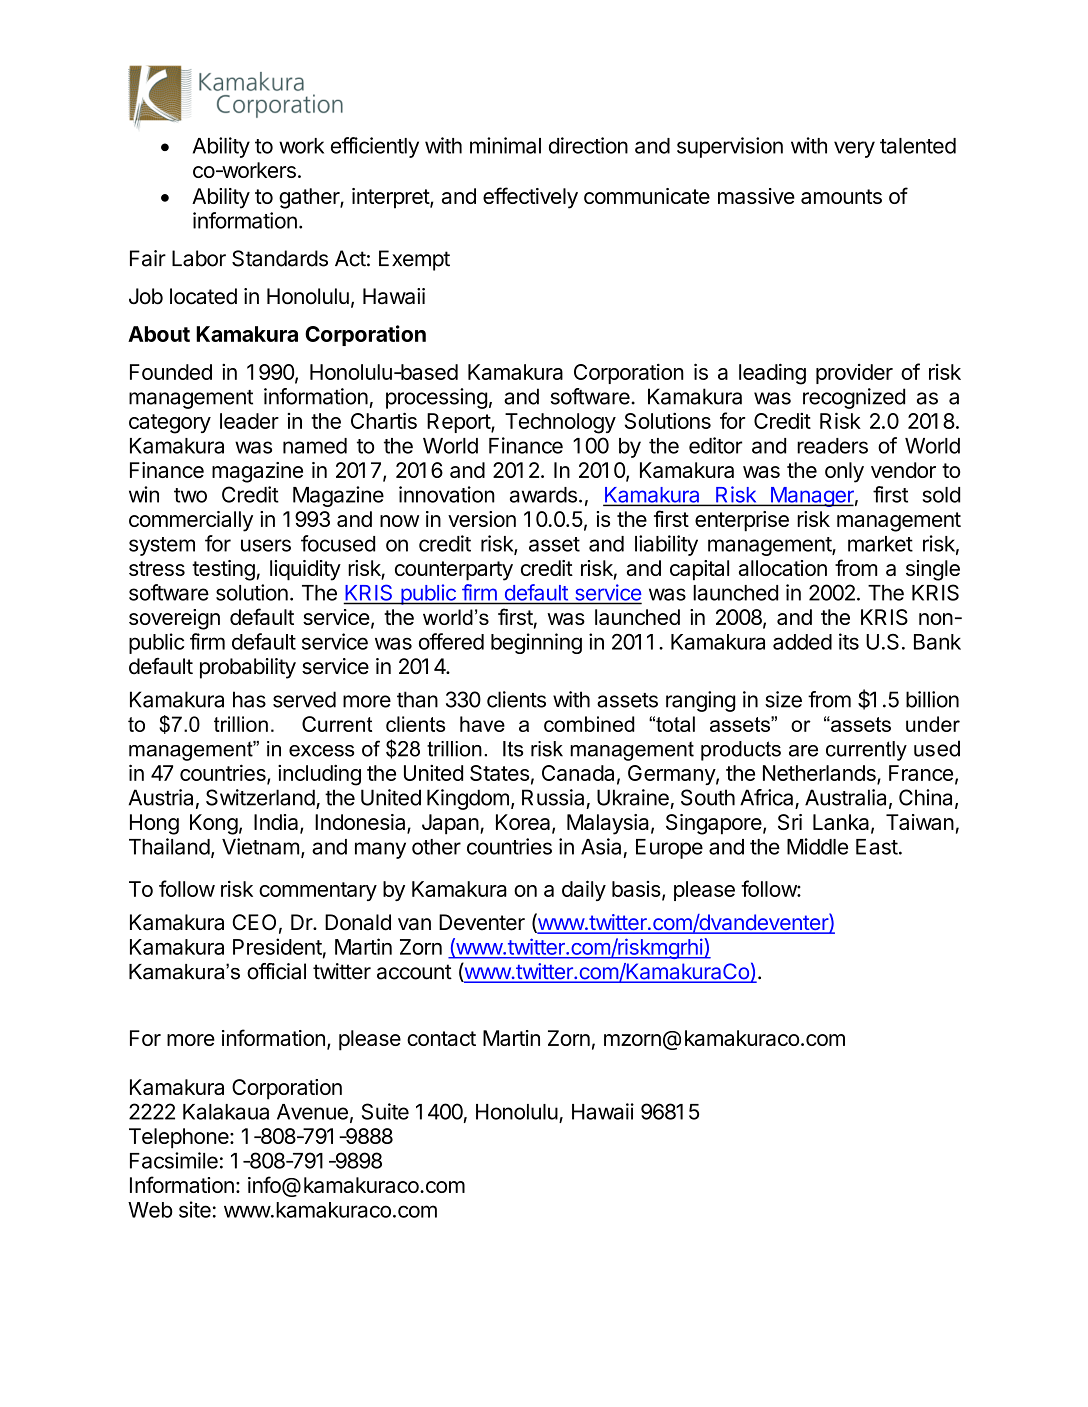 This screenshot has height=1407, width=1088. Describe the element at coordinates (191, 521) in the screenshot. I see `commercially` at that location.
